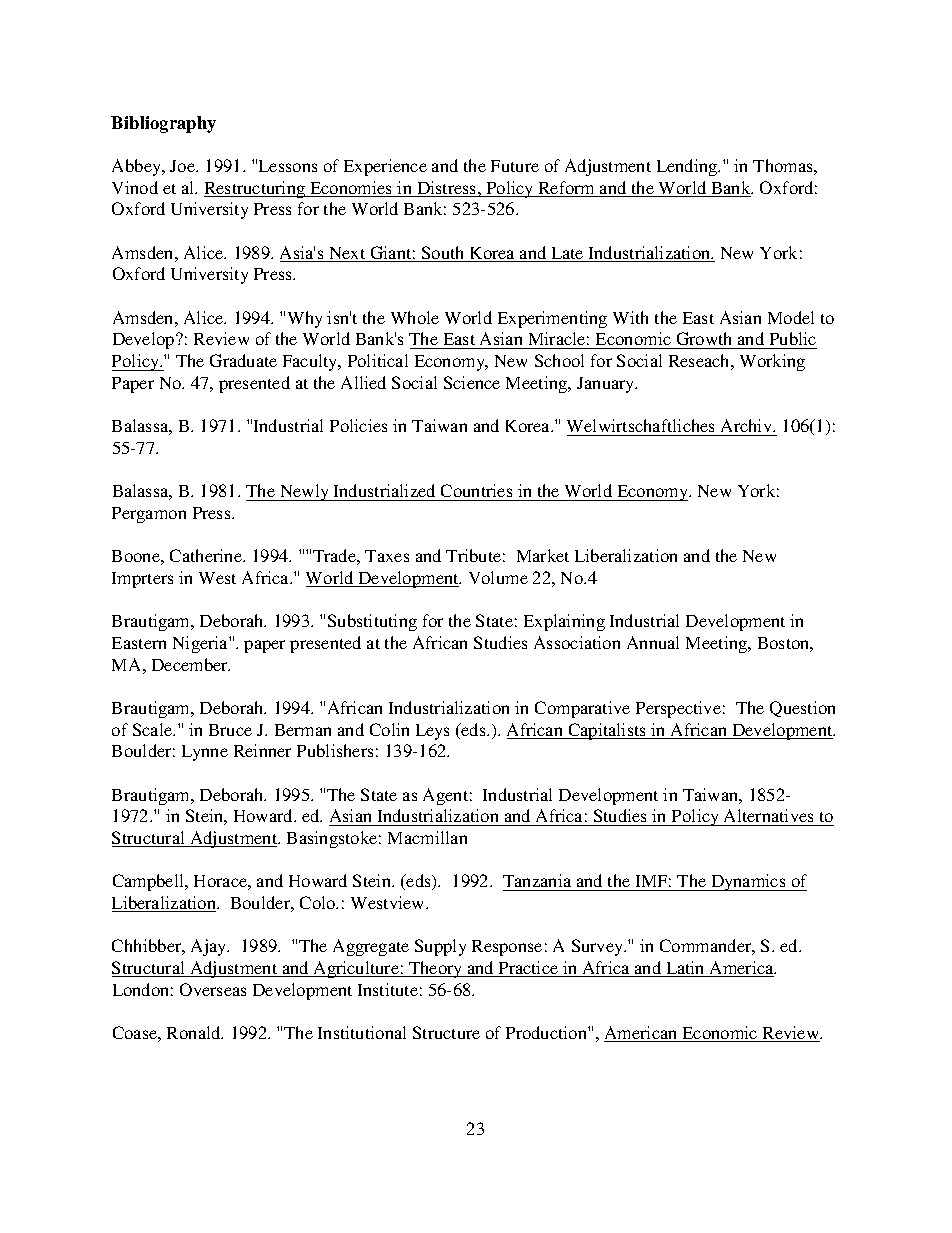 The height and width of the page is (1233, 952). I want to click on Annual, so click(653, 642).
